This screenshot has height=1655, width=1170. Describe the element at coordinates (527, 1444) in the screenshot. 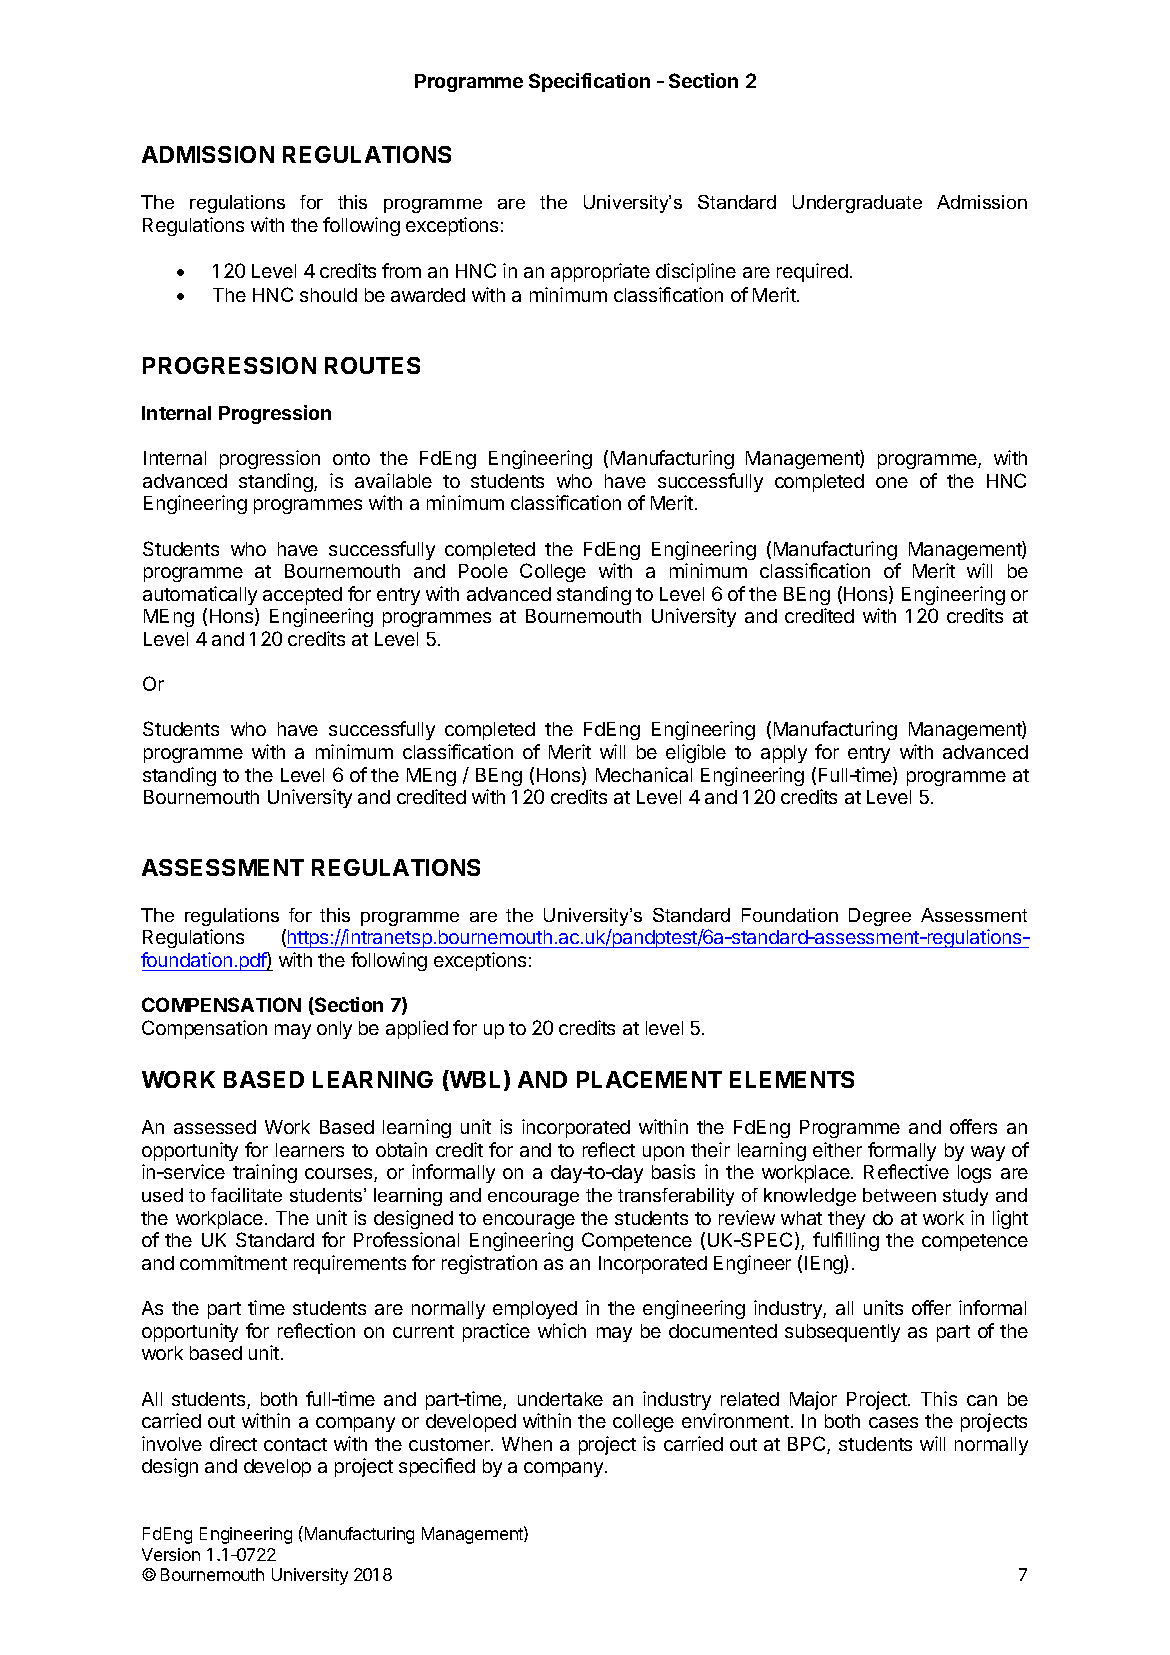

I see `When` at that location.
